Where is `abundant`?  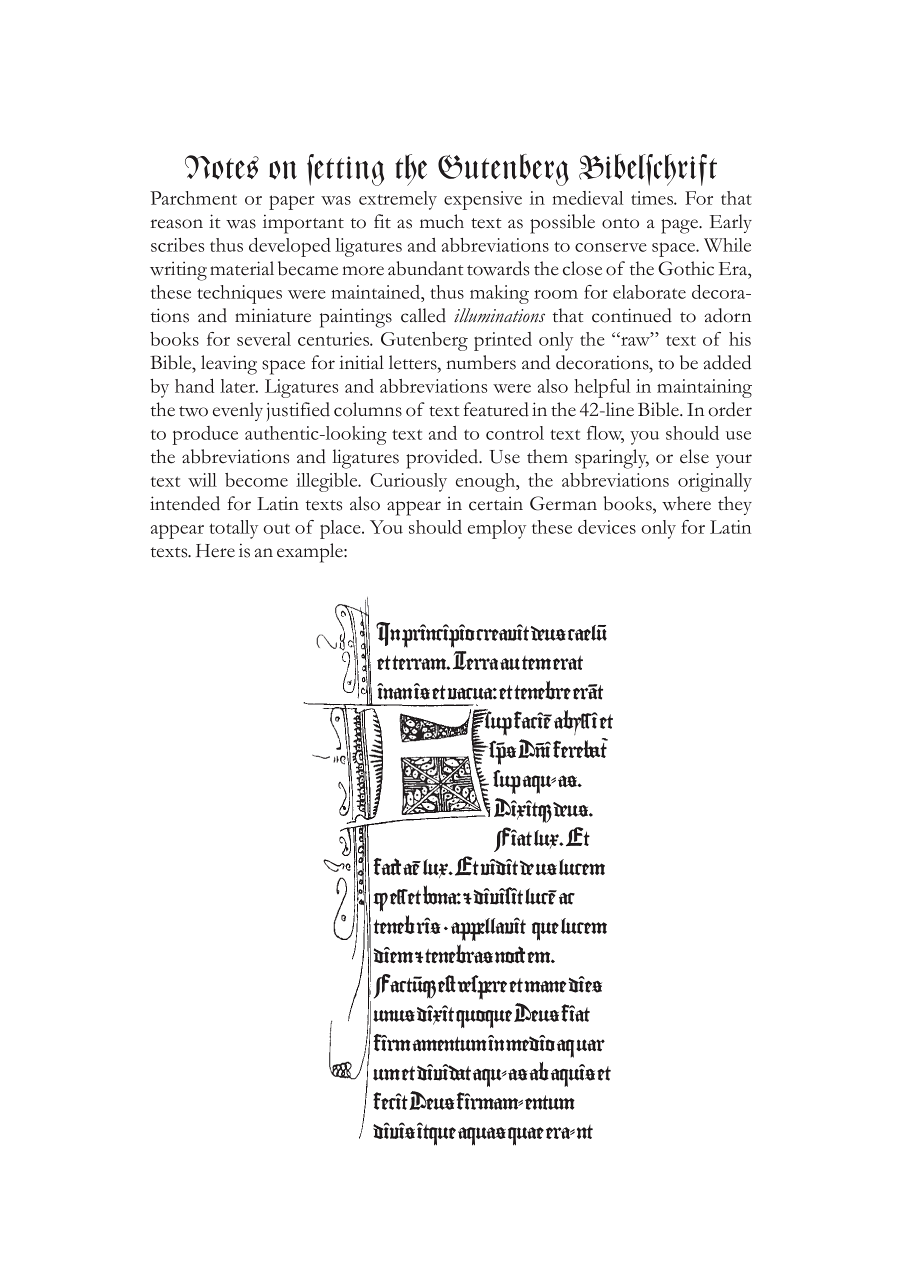
abundant is located at coordinates (426, 268).
